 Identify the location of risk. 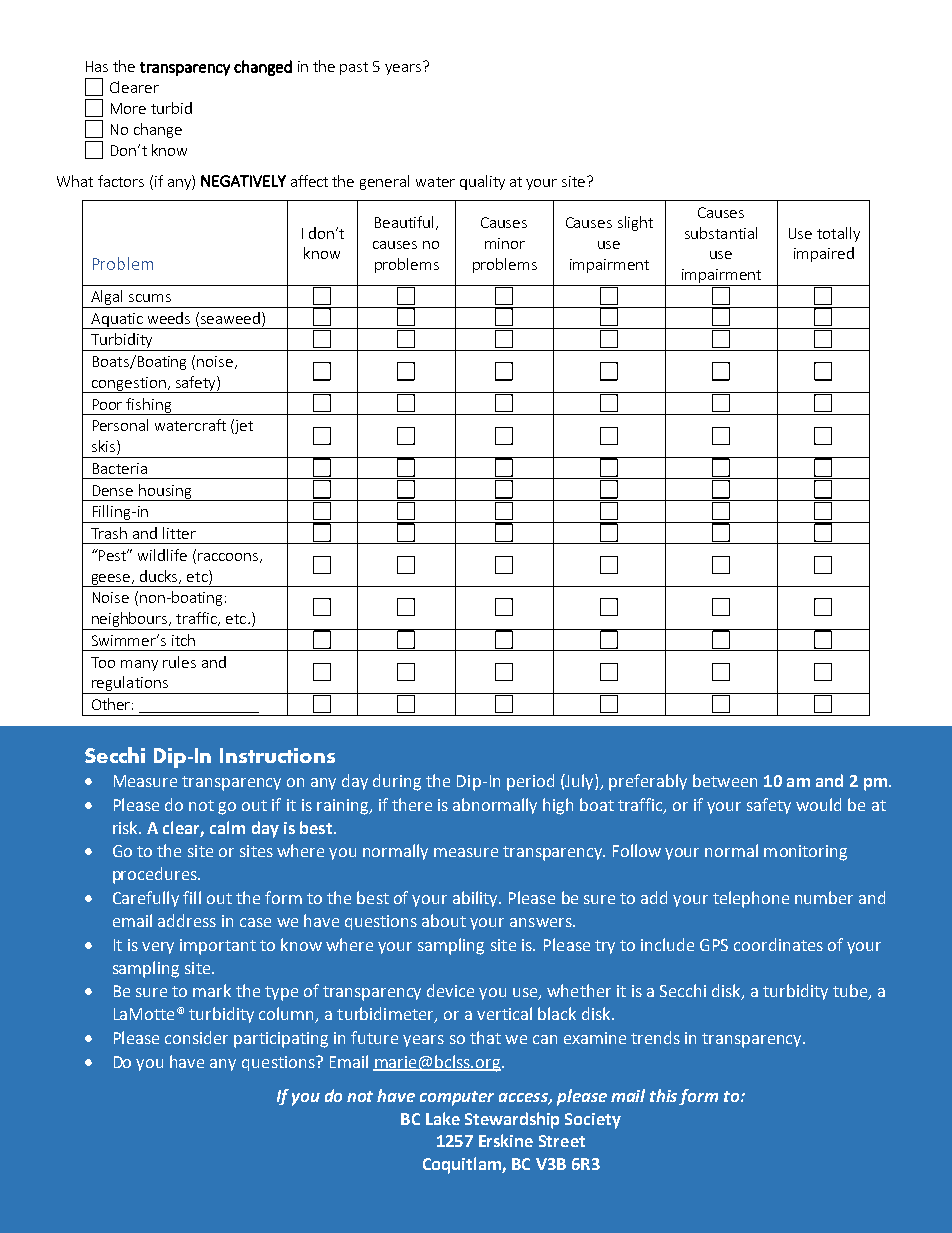
(126, 827).
